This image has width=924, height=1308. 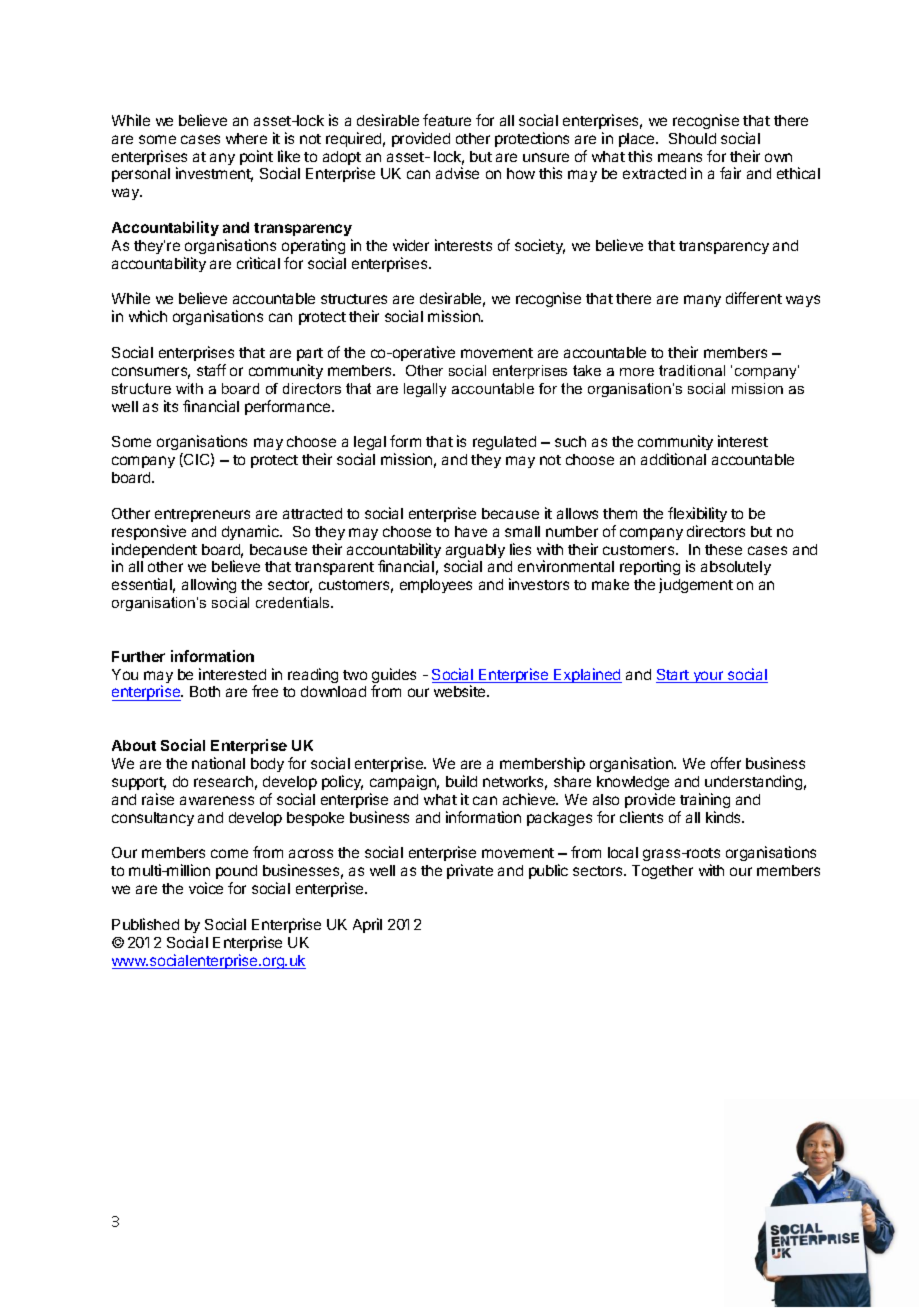 I want to click on where, so click(x=246, y=138).
